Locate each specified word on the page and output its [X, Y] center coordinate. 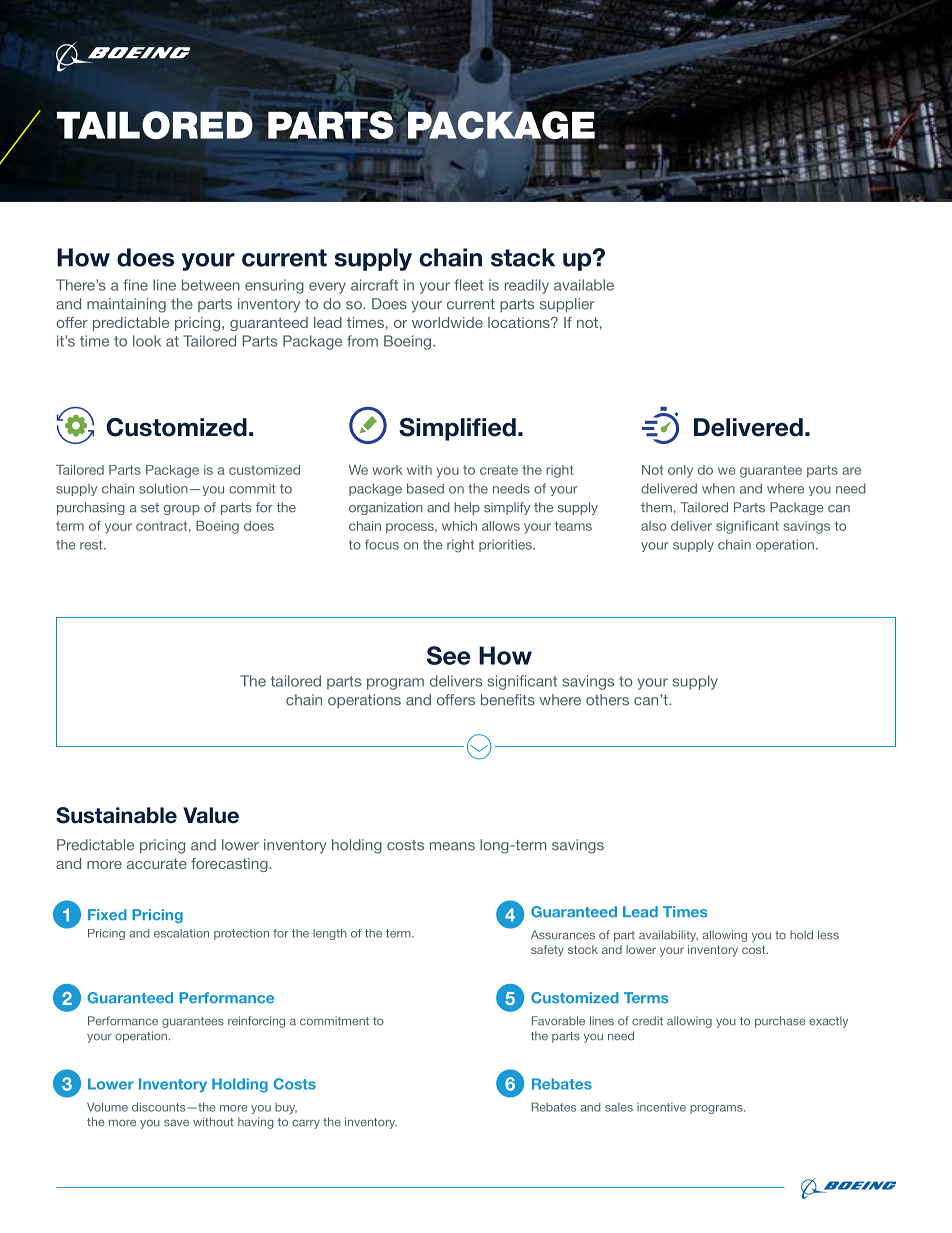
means [452, 846]
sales [619, 1107]
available [584, 285]
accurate [157, 863]
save [176, 1123]
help [467, 508]
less [828, 935]
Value [211, 815]
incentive [661, 1107]
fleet [468, 285]
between [211, 285]
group [182, 510]
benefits [508, 700]
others [607, 700]
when [718, 488]
